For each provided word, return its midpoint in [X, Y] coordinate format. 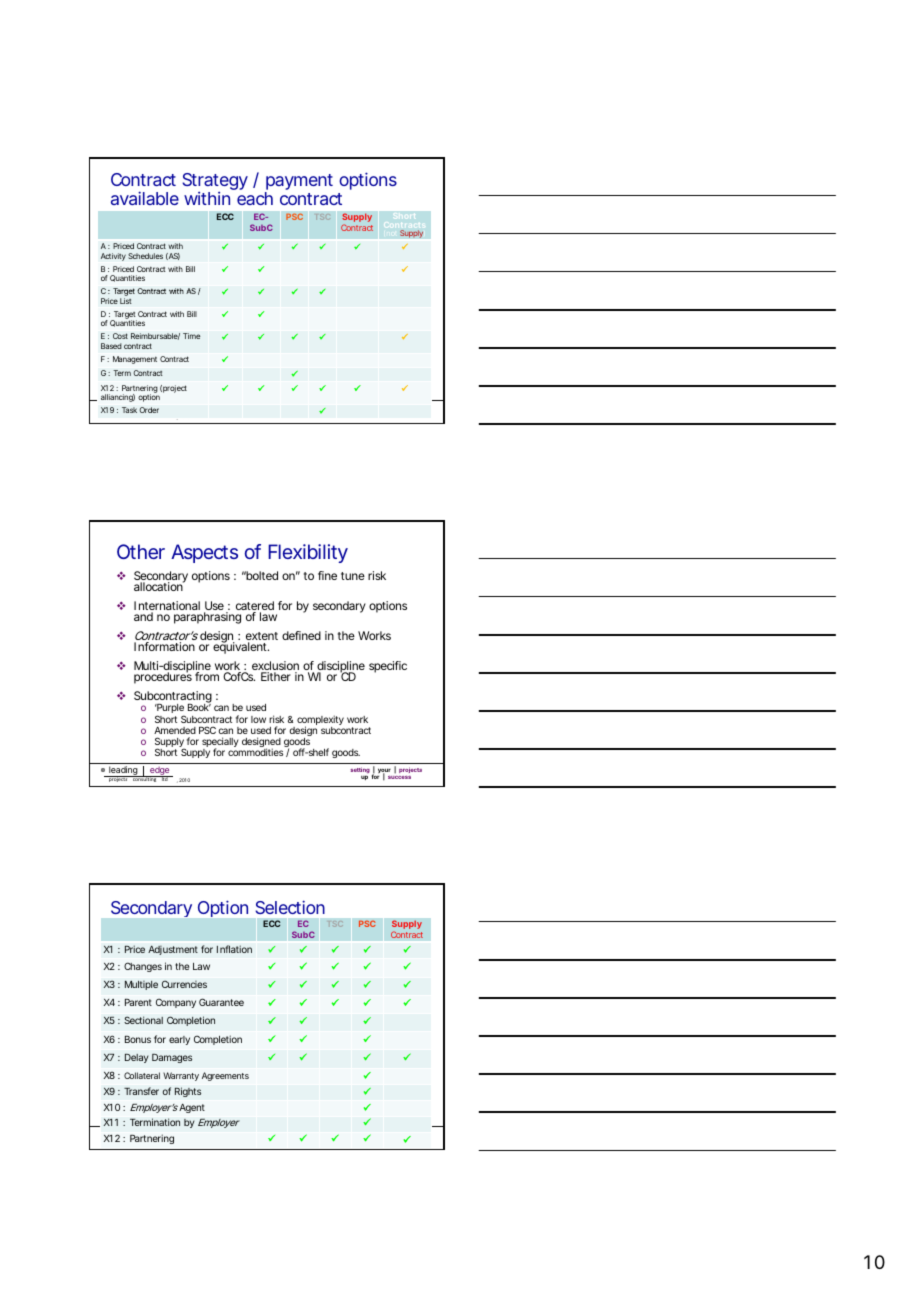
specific [388, 667]
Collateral [142, 1075]
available [145, 198]
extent [262, 637]
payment [299, 183]
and [143, 616]
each [255, 198]
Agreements [225, 1076]
